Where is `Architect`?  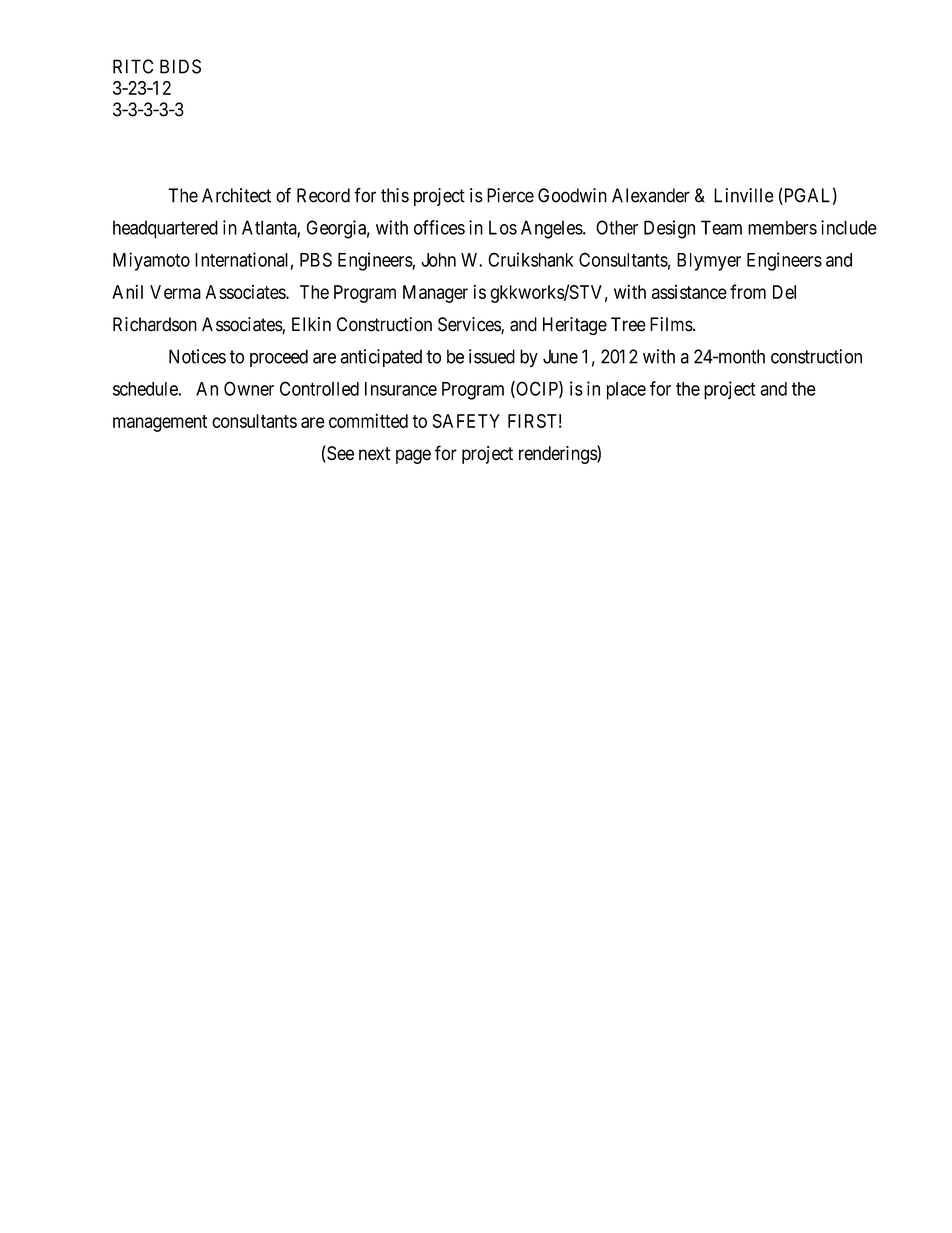 Architect is located at coordinates (236, 195).
